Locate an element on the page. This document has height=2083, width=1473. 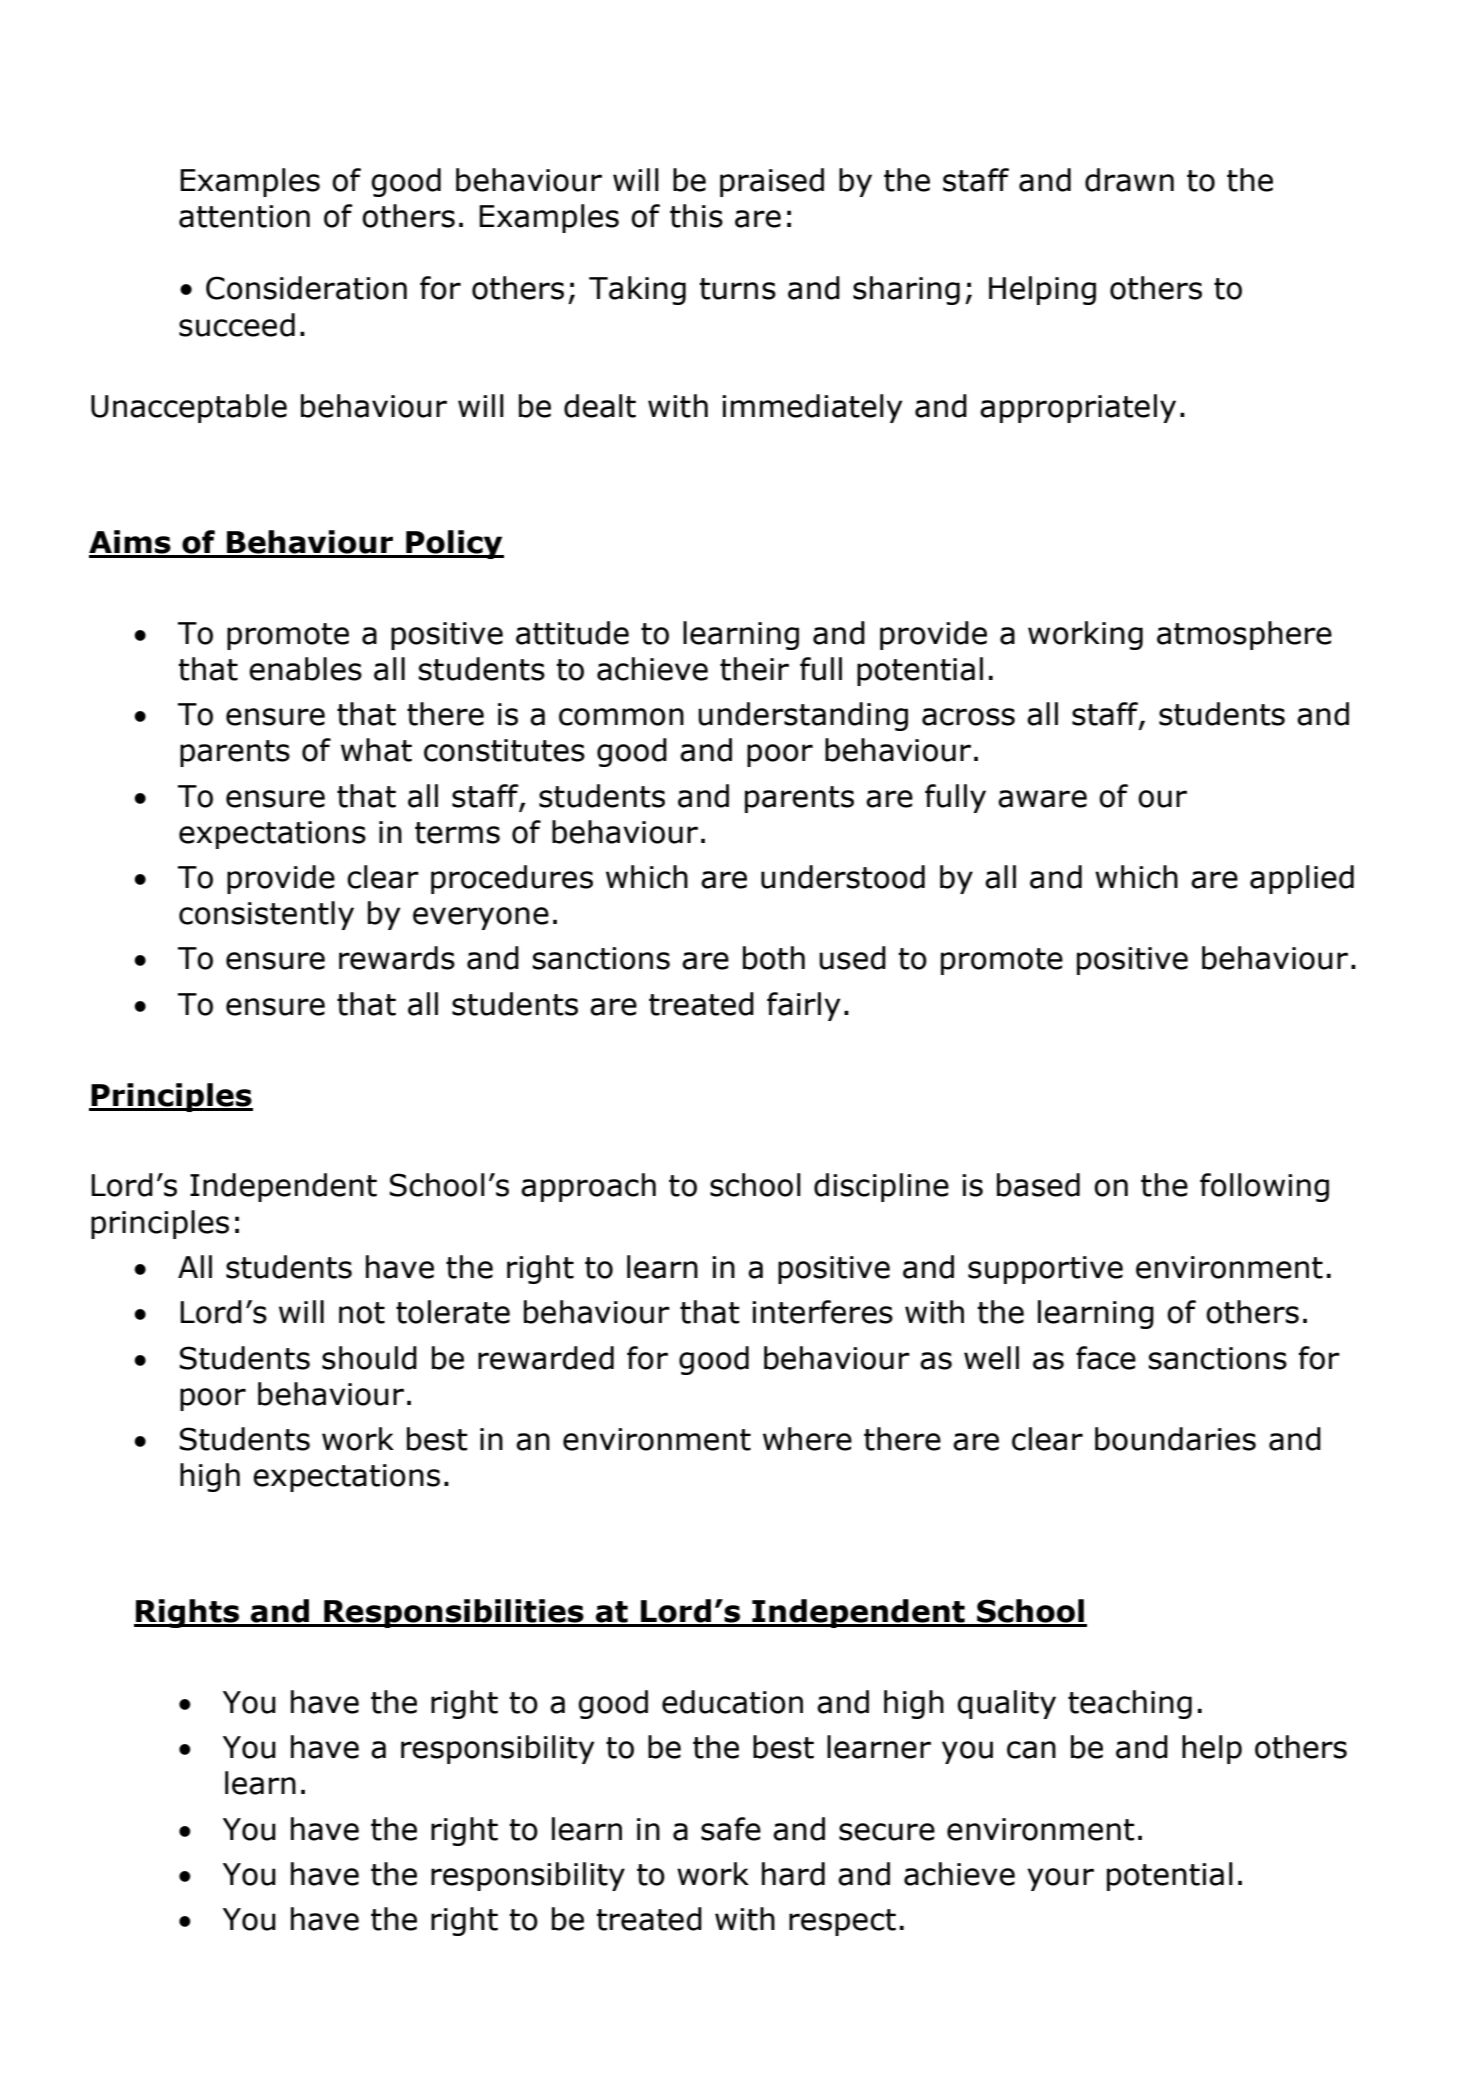
their is located at coordinates (754, 669).
